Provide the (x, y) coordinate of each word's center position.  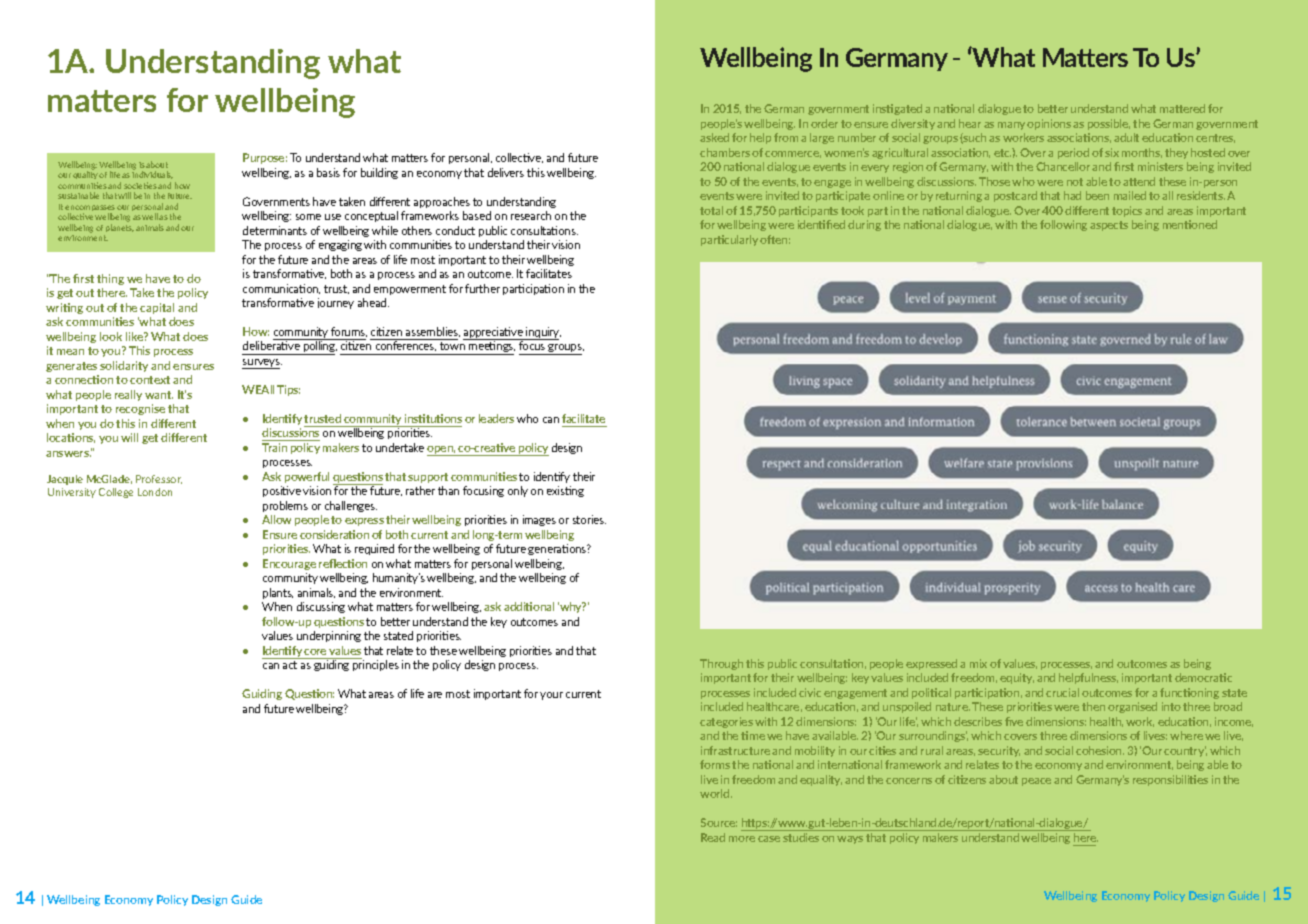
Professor (159, 479)
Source (719, 822)
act (290, 665)
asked (714, 137)
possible (1109, 124)
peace (1036, 782)
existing (565, 491)
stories (589, 519)
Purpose (265, 158)
